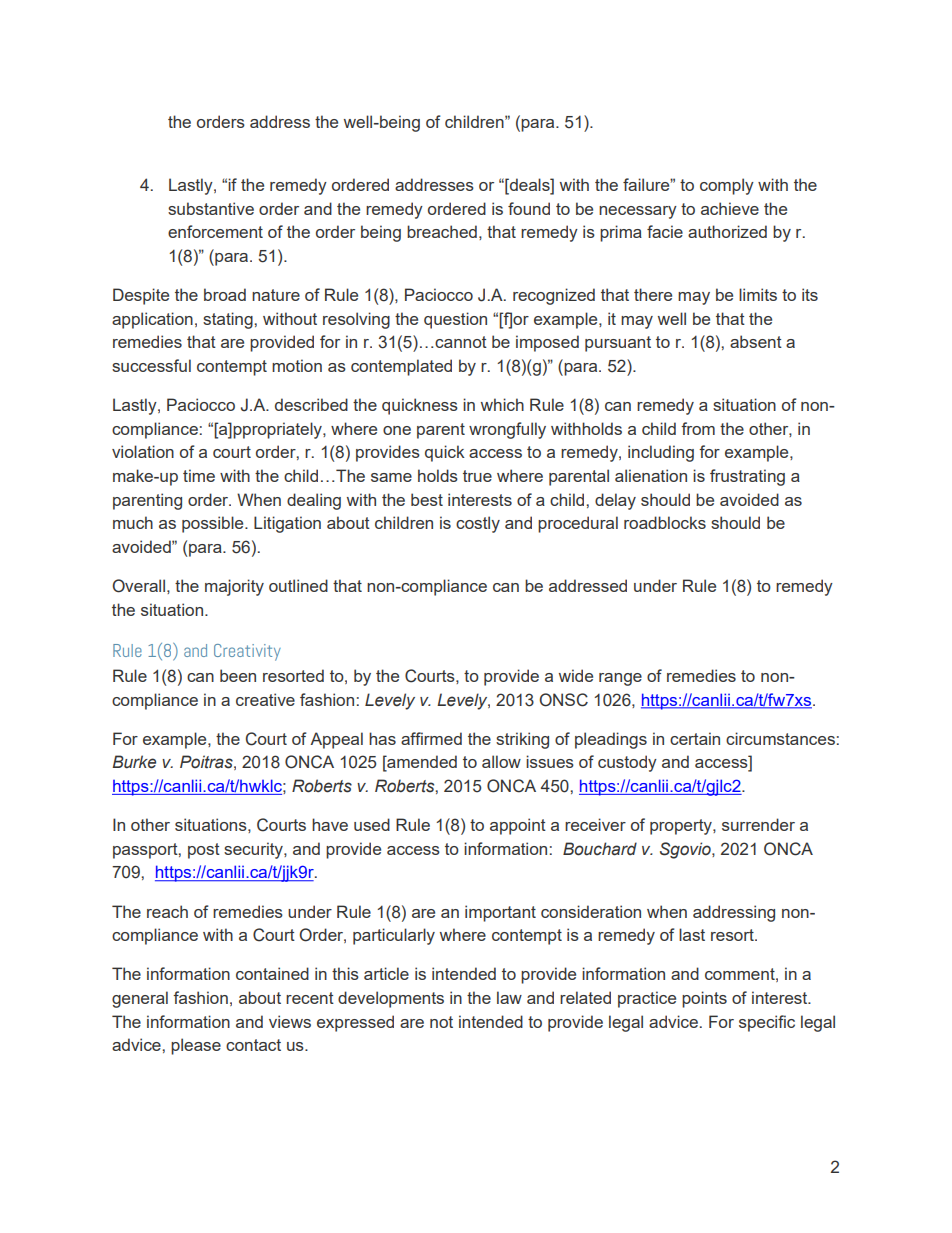 This page has height=1233, width=952. I want to click on range, so click(620, 679).
